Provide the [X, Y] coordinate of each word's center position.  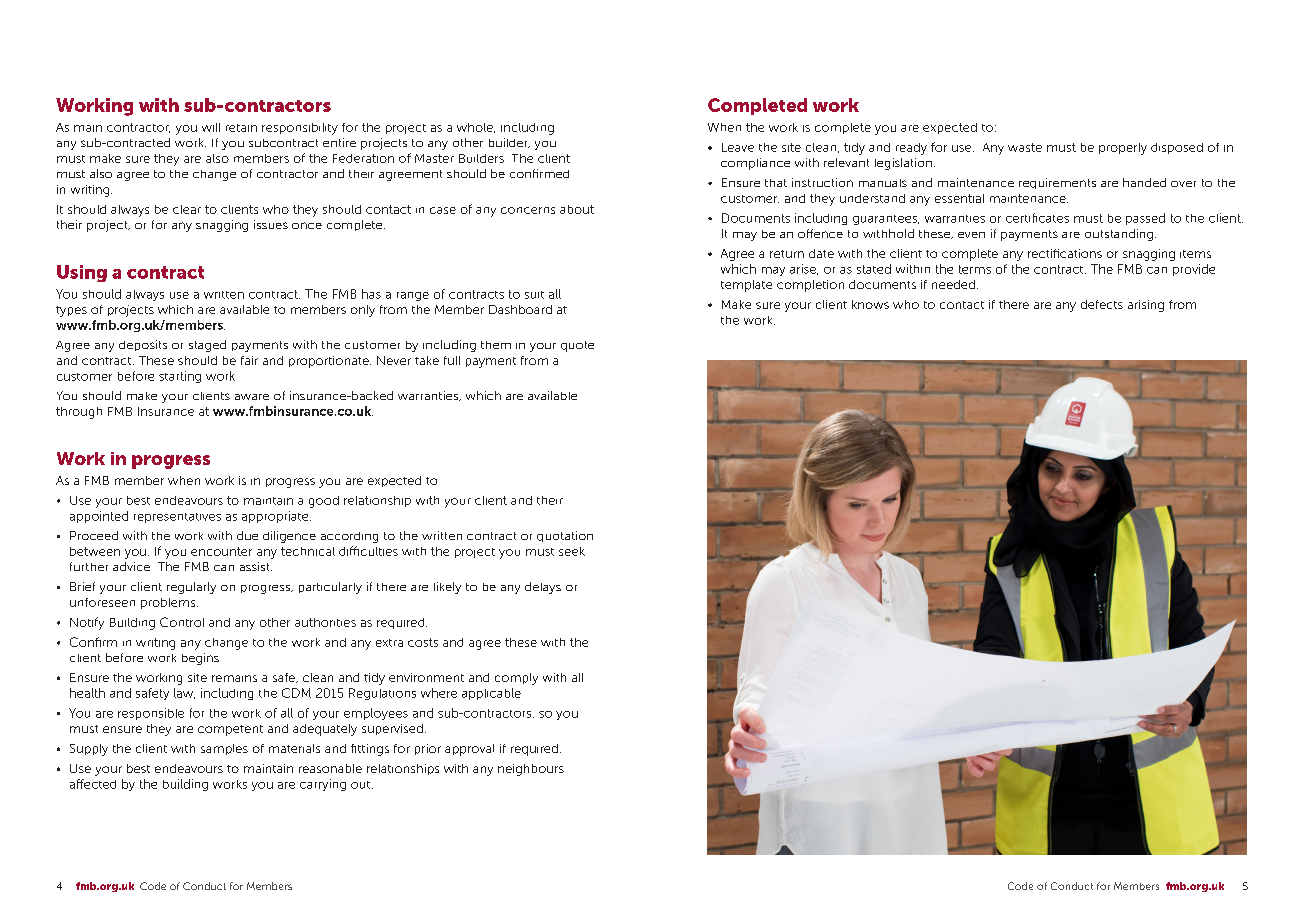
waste [1025, 147]
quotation [565, 536]
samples [224, 749]
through [79, 413]
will [211, 127]
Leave [738, 147]
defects [1102, 304]
